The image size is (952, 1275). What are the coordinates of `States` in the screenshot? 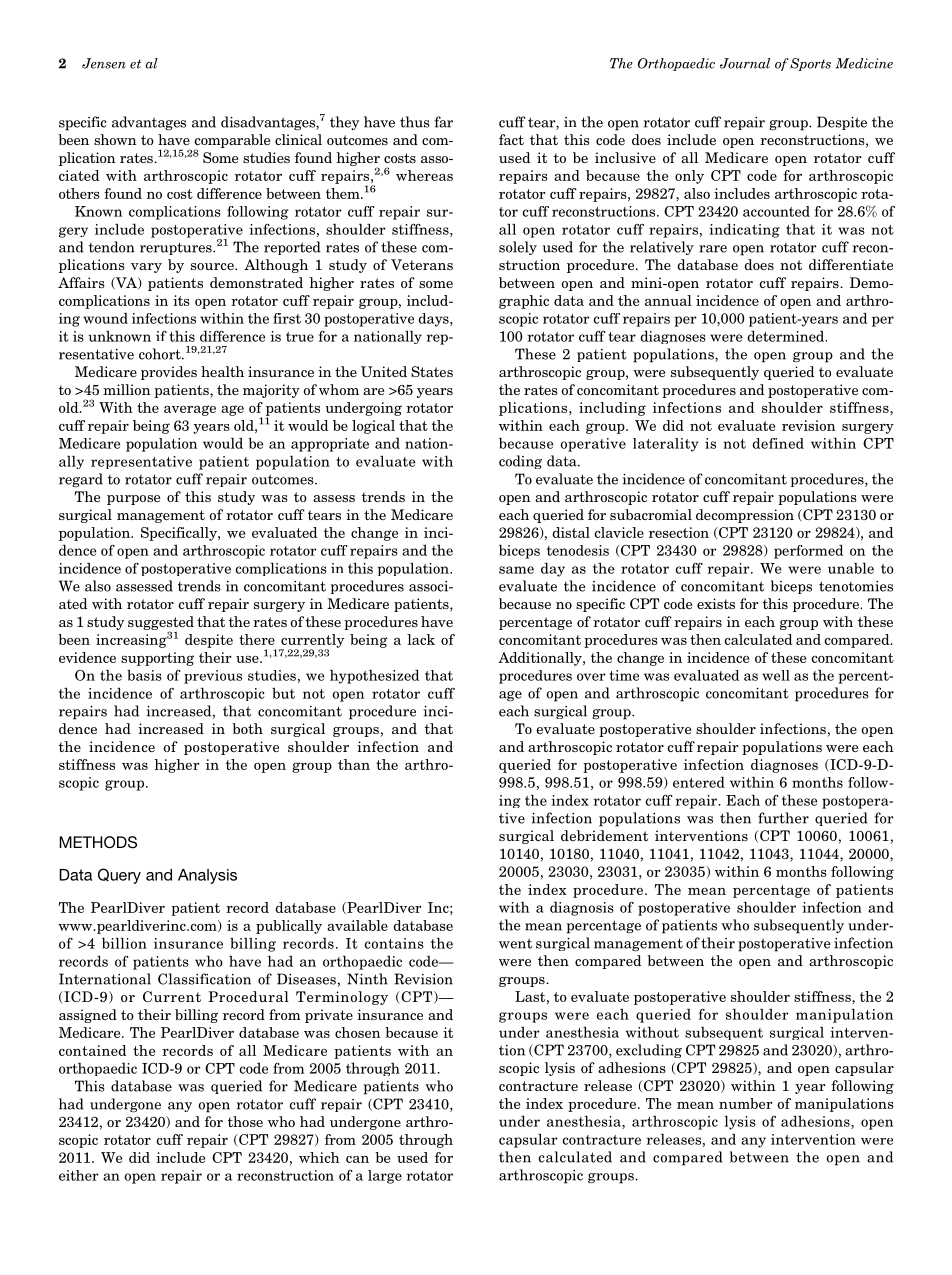 It's located at (432, 371).
